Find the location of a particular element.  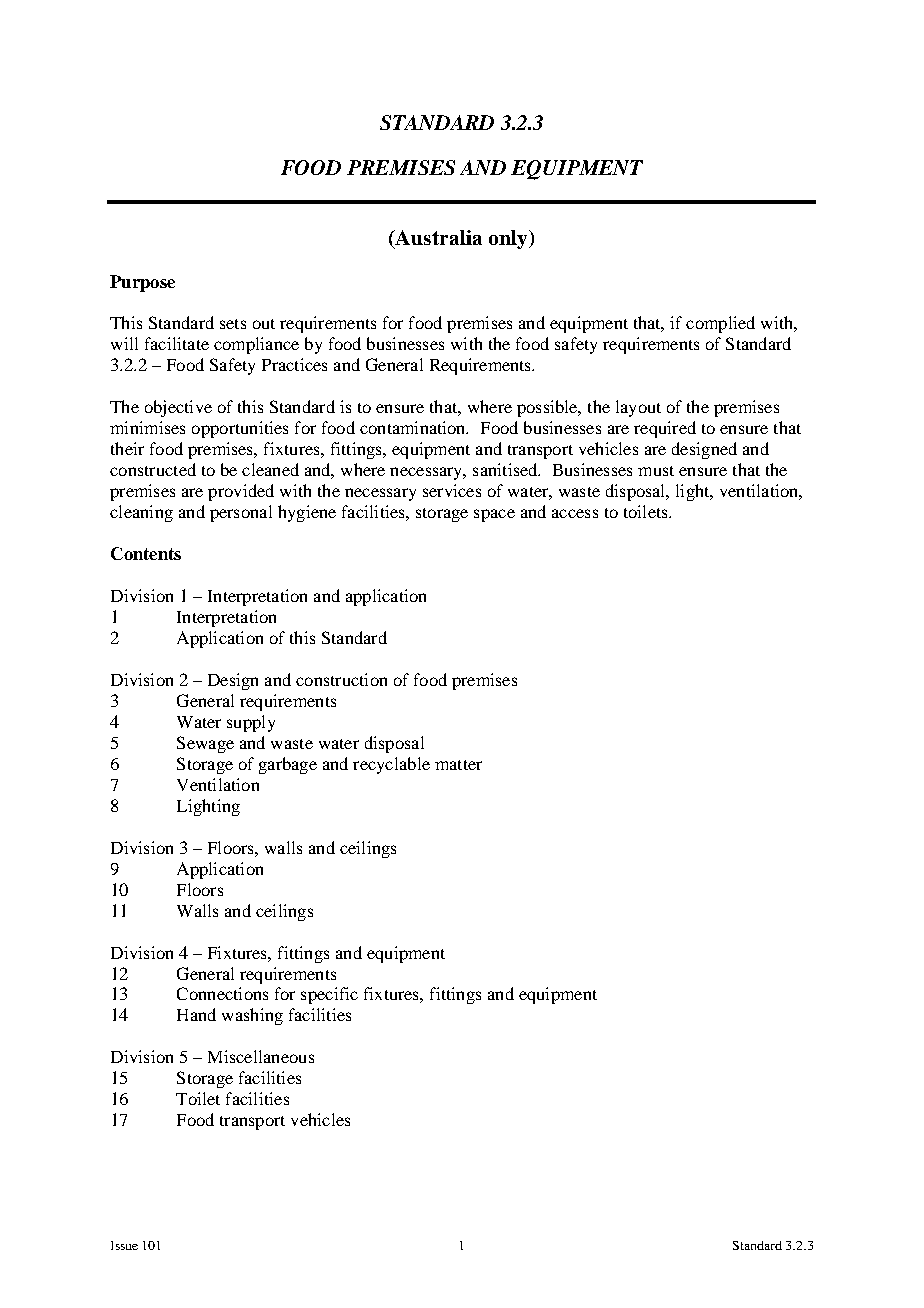

space is located at coordinates (494, 515).
